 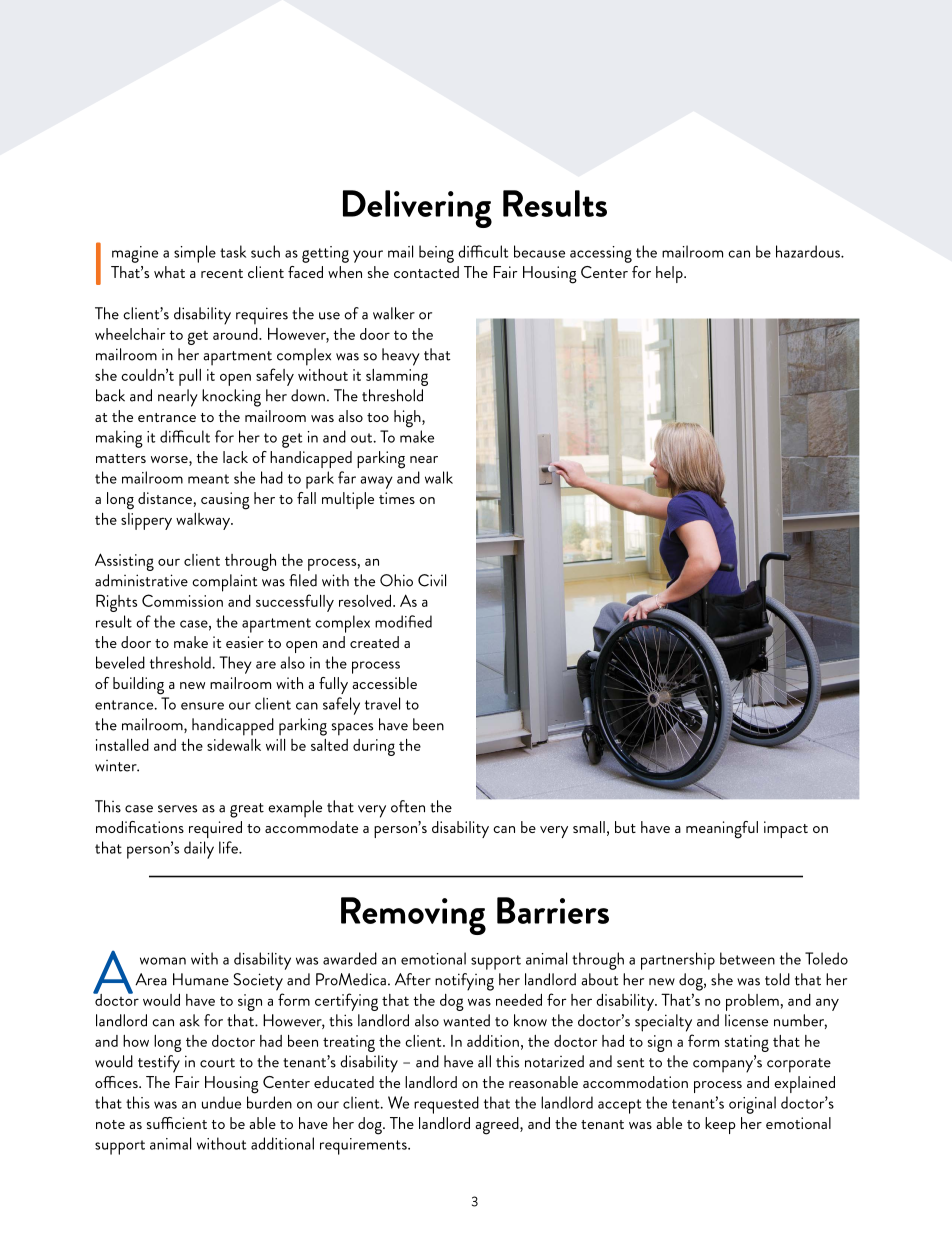 I want to click on accessible, so click(x=384, y=683).
